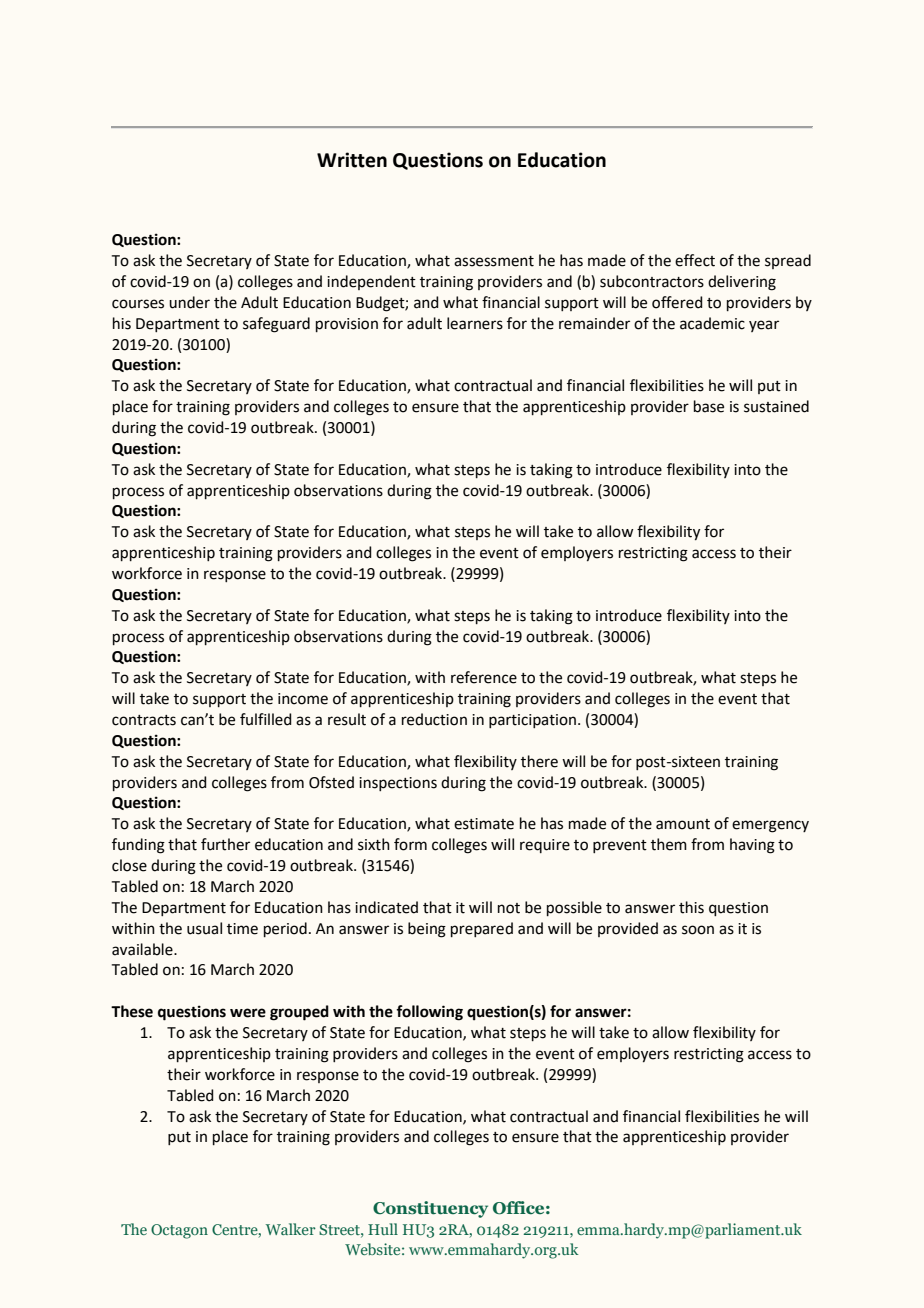 The image size is (924, 1308). Describe the element at coordinates (683, 824) in the screenshot. I see `amount` at that location.
